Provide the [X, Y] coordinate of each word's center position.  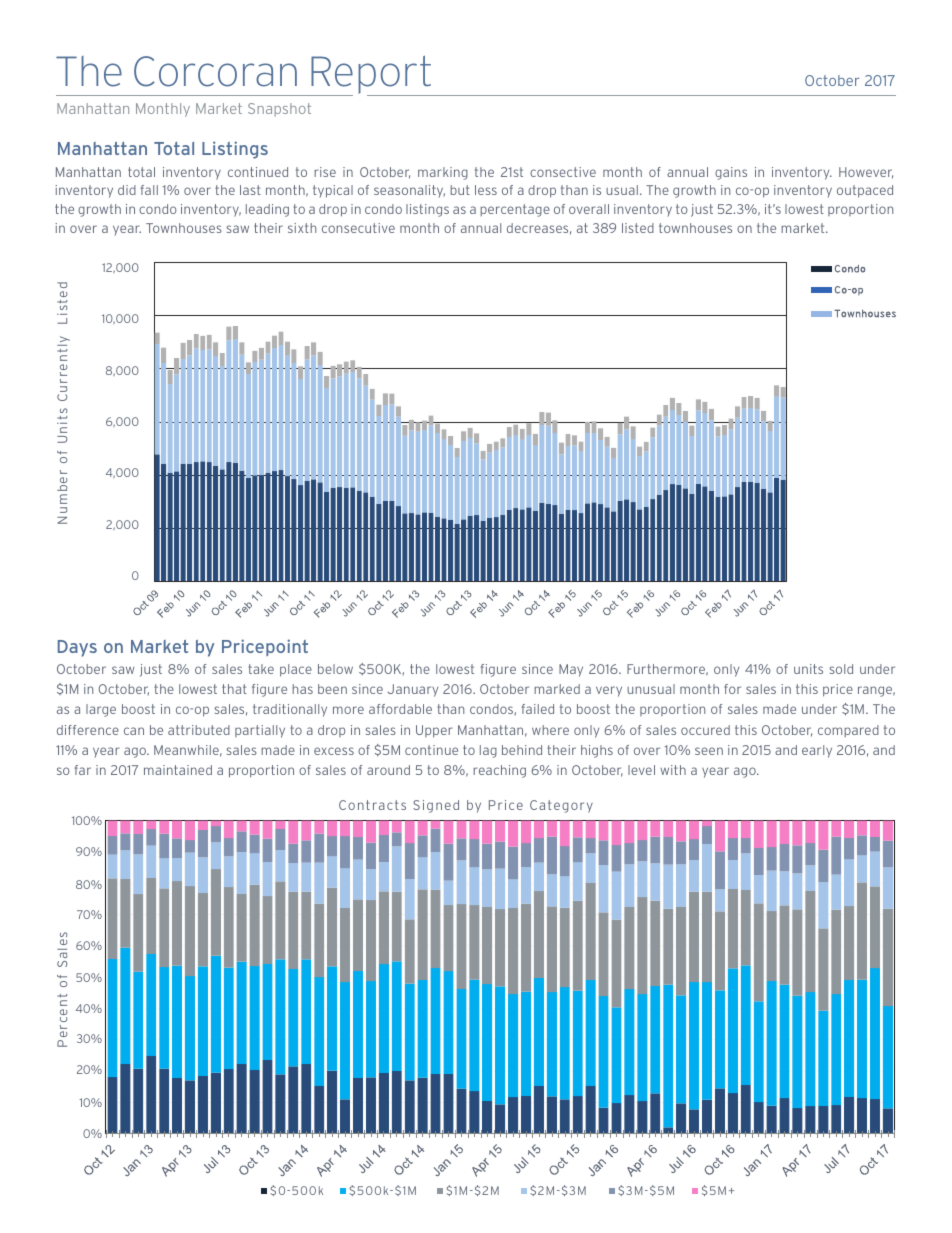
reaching [499, 771]
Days [77, 648]
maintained [178, 770]
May [571, 670]
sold [841, 669]
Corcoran [215, 71]
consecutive [358, 228]
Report [371, 75]
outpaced [865, 191]
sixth [302, 228]
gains [731, 173]
